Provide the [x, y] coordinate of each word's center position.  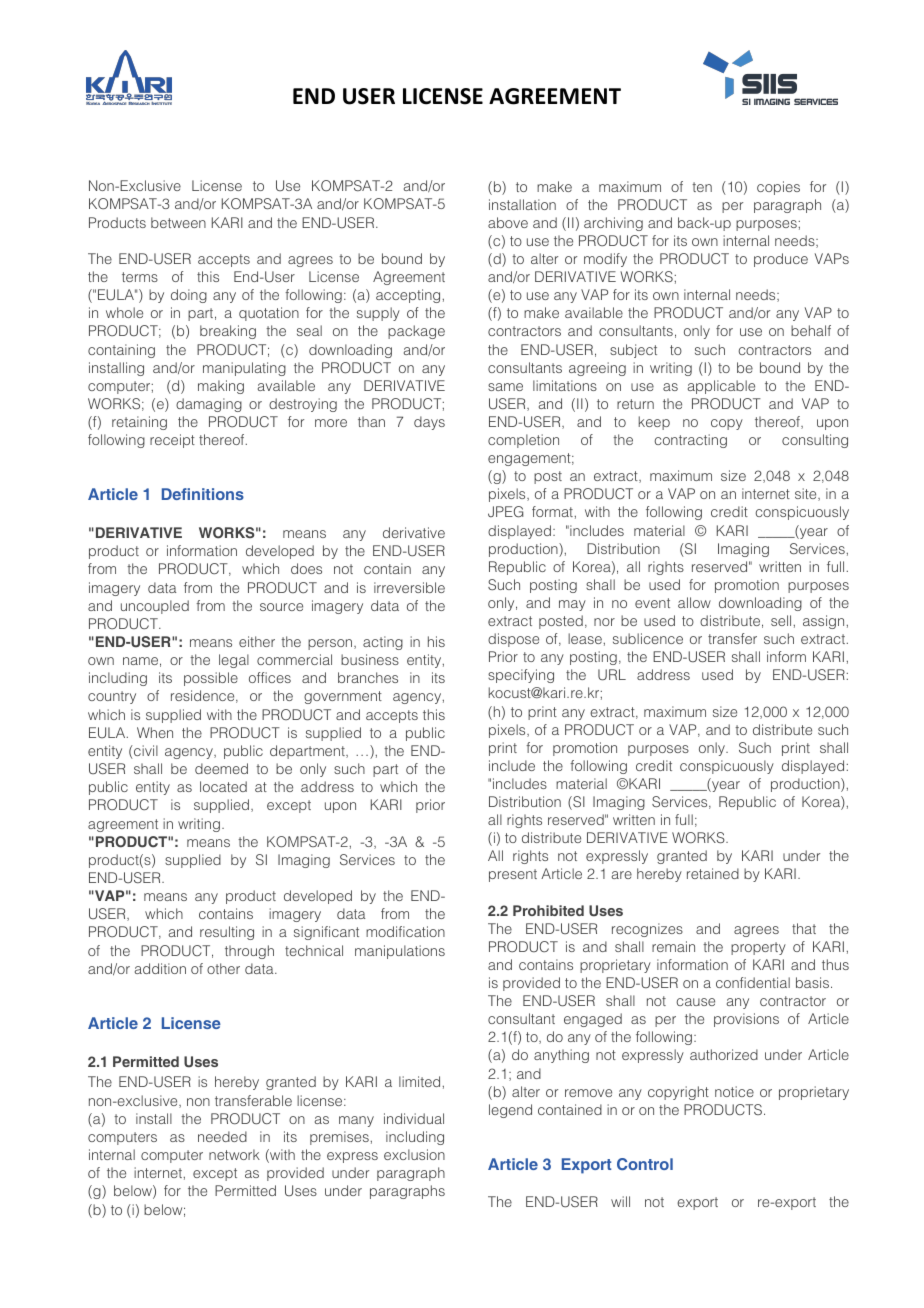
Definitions [203, 494]
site [807, 494]
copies [778, 188]
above [508, 222]
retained [713, 873]
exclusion [414, 1154]
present [513, 875]
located [223, 786]
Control [645, 1164]
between [178, 222]
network [234, 1154]
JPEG [505, 512]
